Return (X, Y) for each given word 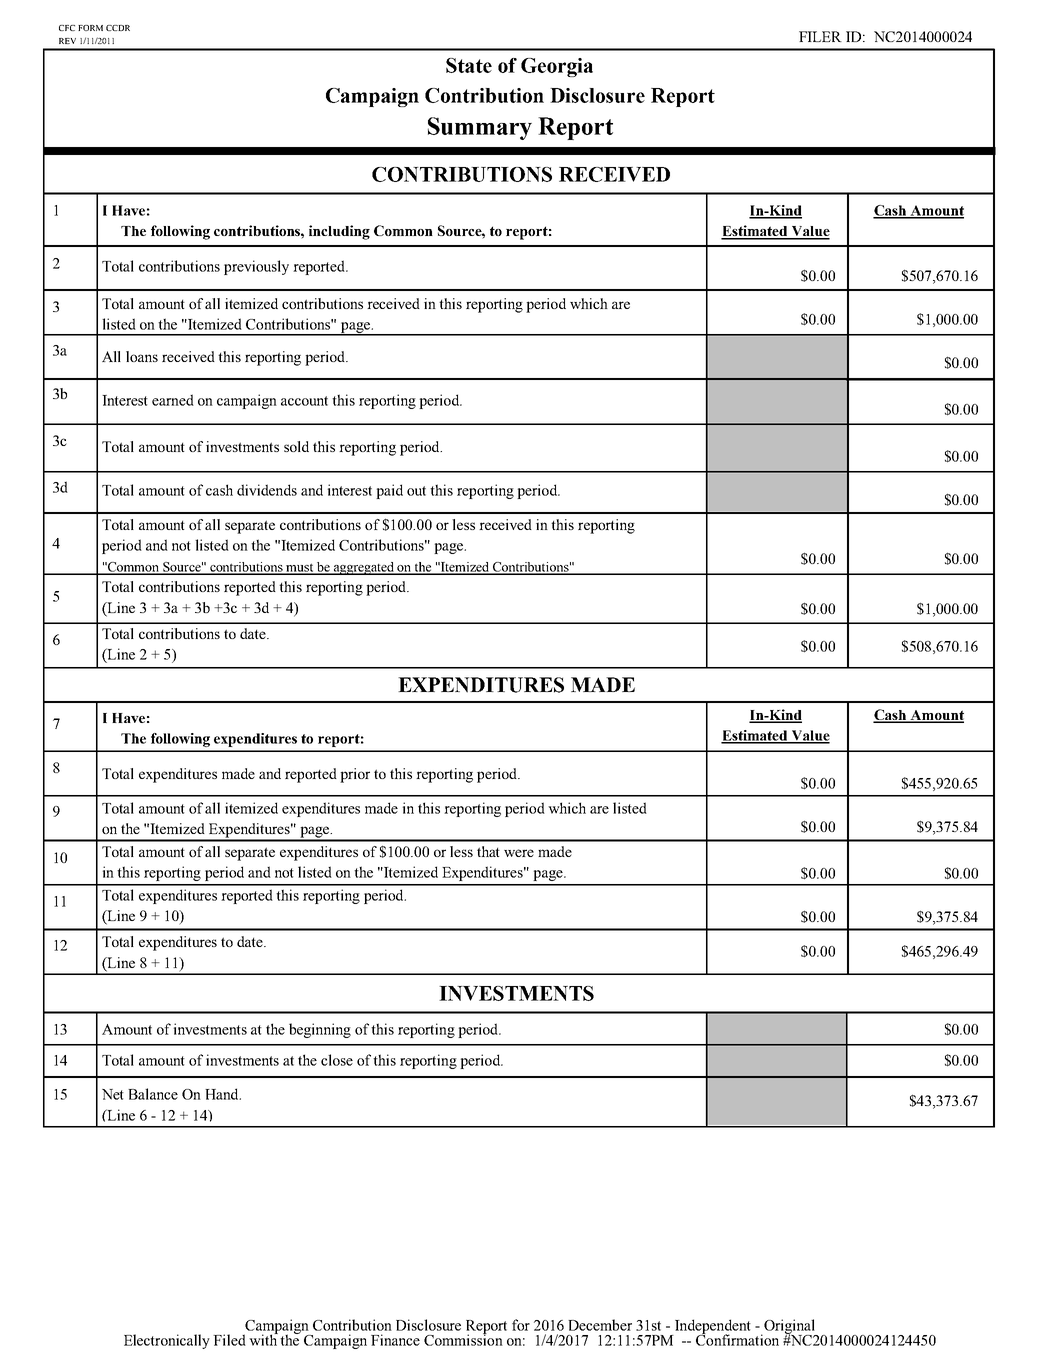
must (300, 569)
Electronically (167, 1341)
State (469, 65)
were (519, 853)
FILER (820, 36)
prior (355, 775)
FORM (90, 28)
